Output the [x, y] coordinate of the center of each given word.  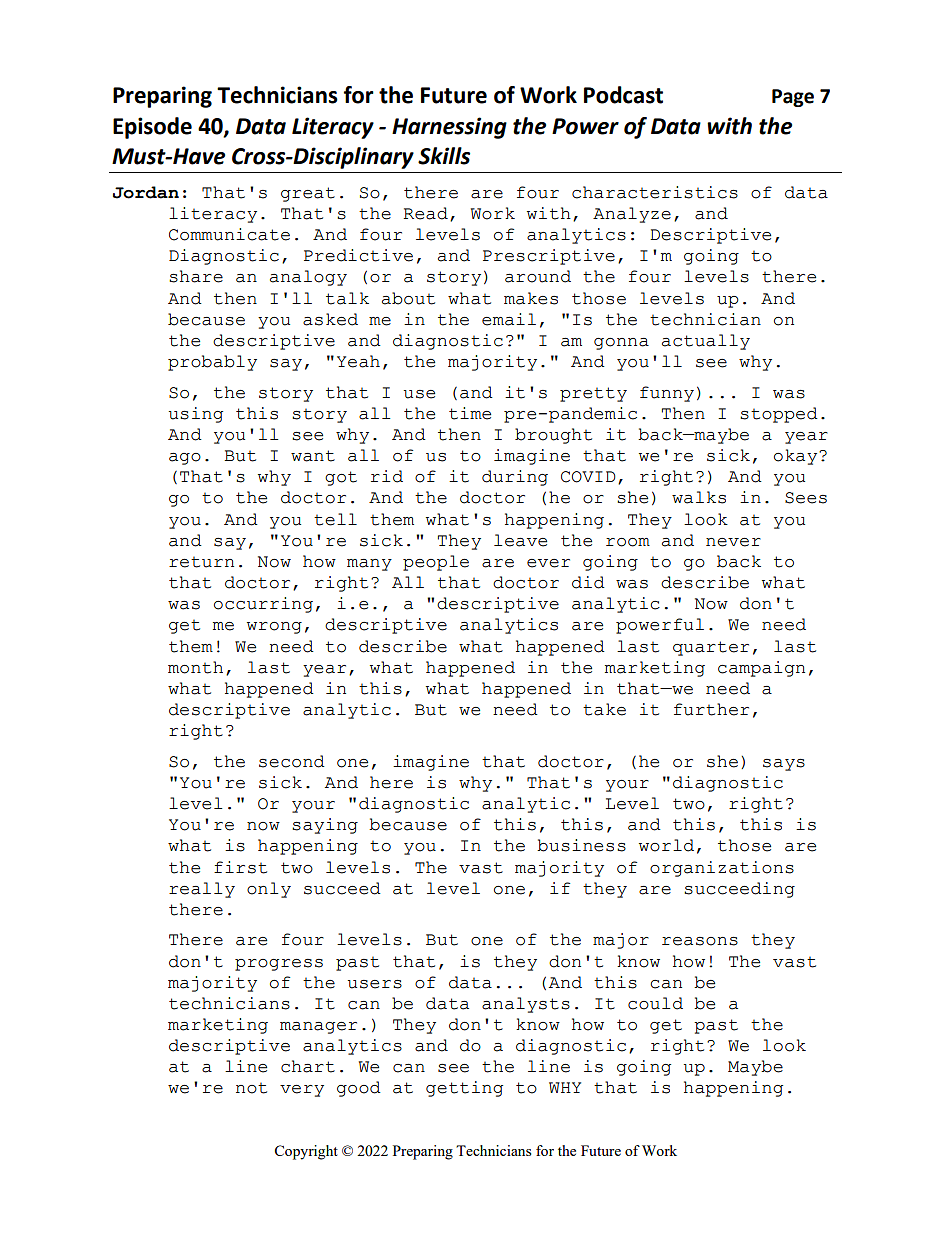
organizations [722, 869]
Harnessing [449, 128]
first [240, 867]
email [509, 319]
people [436, 563]
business [581, 845]
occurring [263, 605]
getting [464, 1089]
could [655, 1003]
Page [793, 98]
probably [212, 363]
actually [706, 342]
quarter [711, 648]
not [251, 1088]
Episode [152, 128]
